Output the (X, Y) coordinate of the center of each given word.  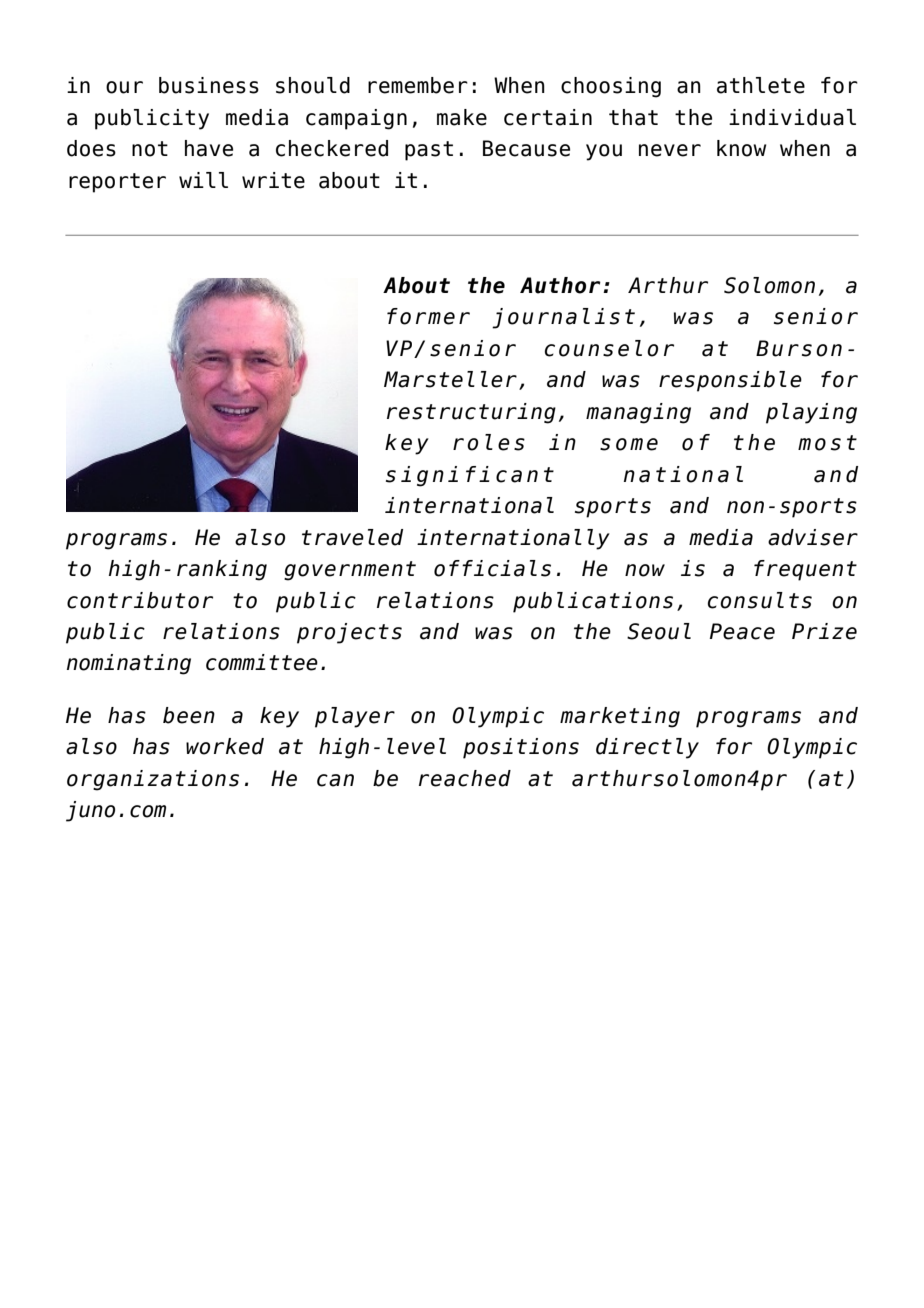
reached (465, 778)
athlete (761, 85)
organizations (153, 780)
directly (647, 748)
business (209, 85)
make (462, 117)
